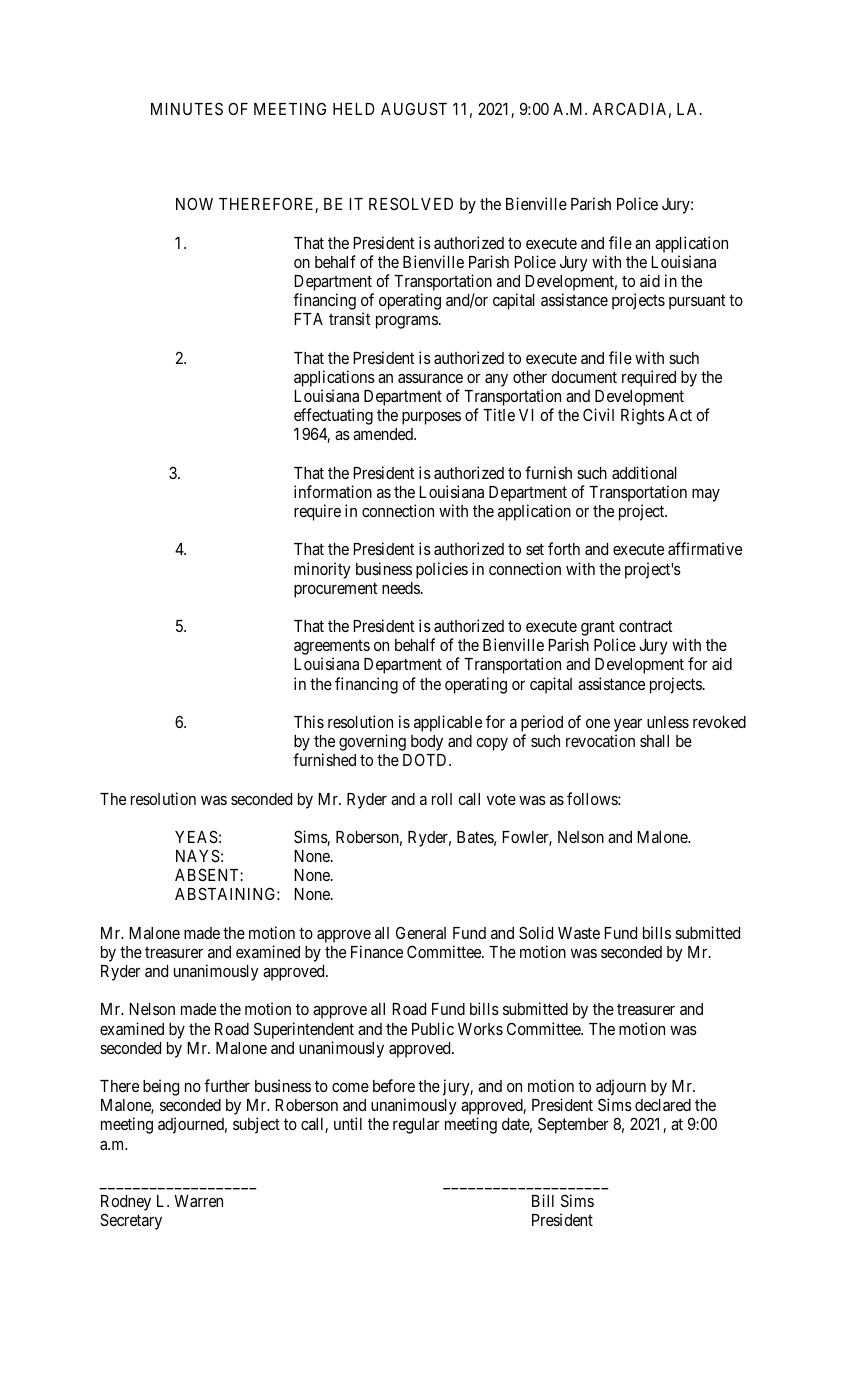 This page has height=1400, width=849. Describe the element at coordinates (414, 108) in the page. I see `AUGUST` at that location.
